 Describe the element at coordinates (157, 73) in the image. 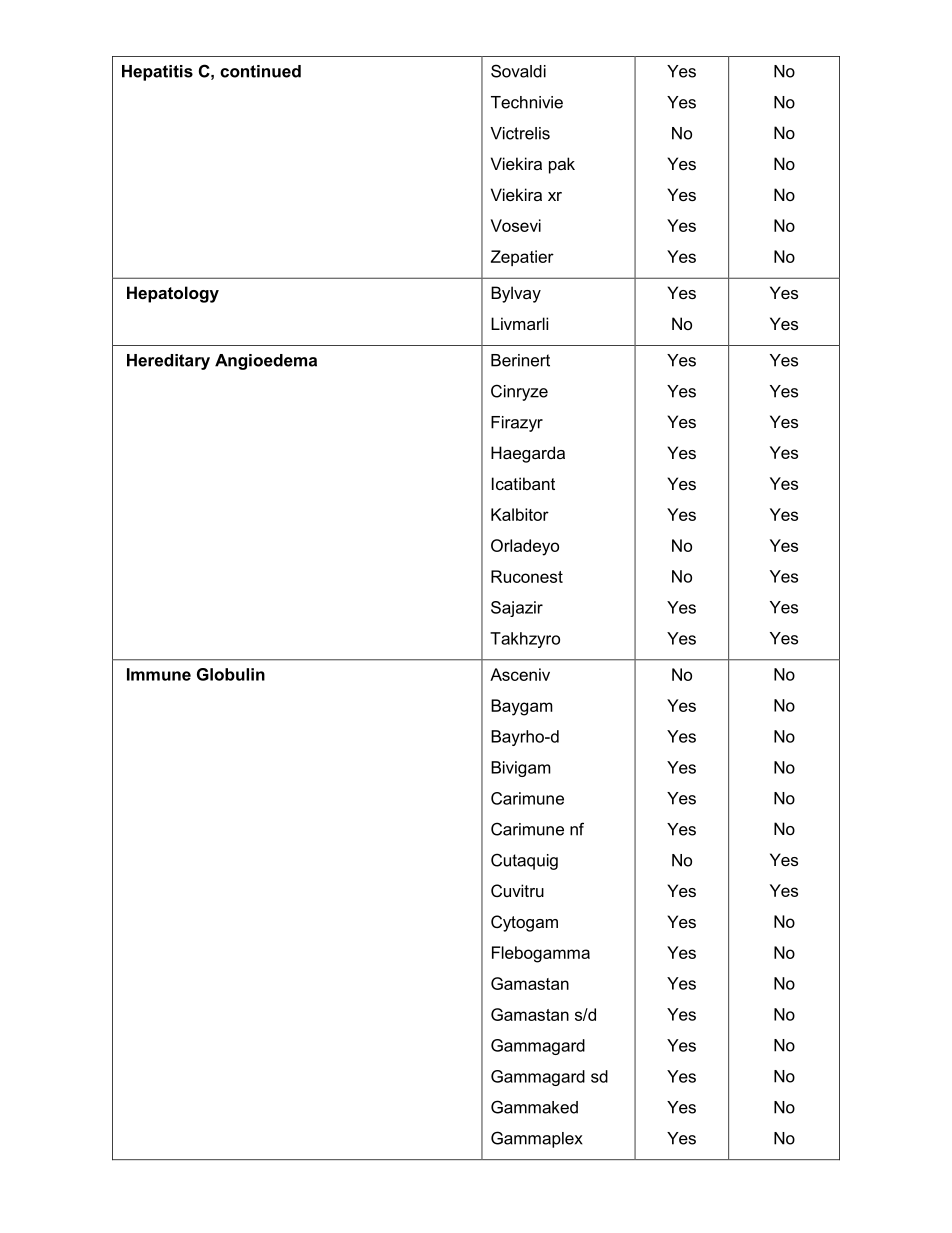

I see `Hepatitis` at that location.
